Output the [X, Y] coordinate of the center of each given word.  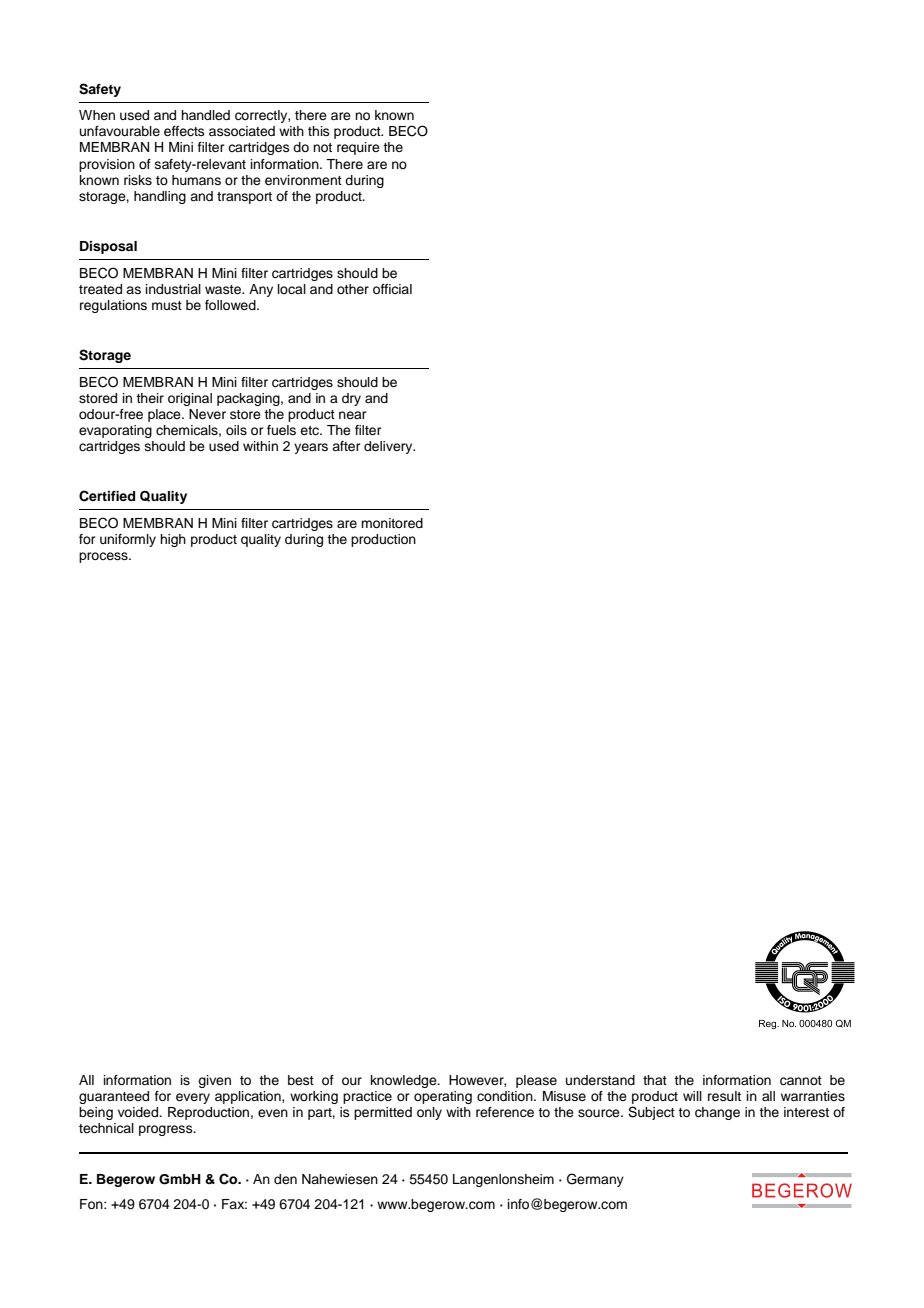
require [358, 148]
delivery [389, 447]
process [104, 557]
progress [167, 1130]
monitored [392, 523]
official [392, 289]
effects [184, 131]
